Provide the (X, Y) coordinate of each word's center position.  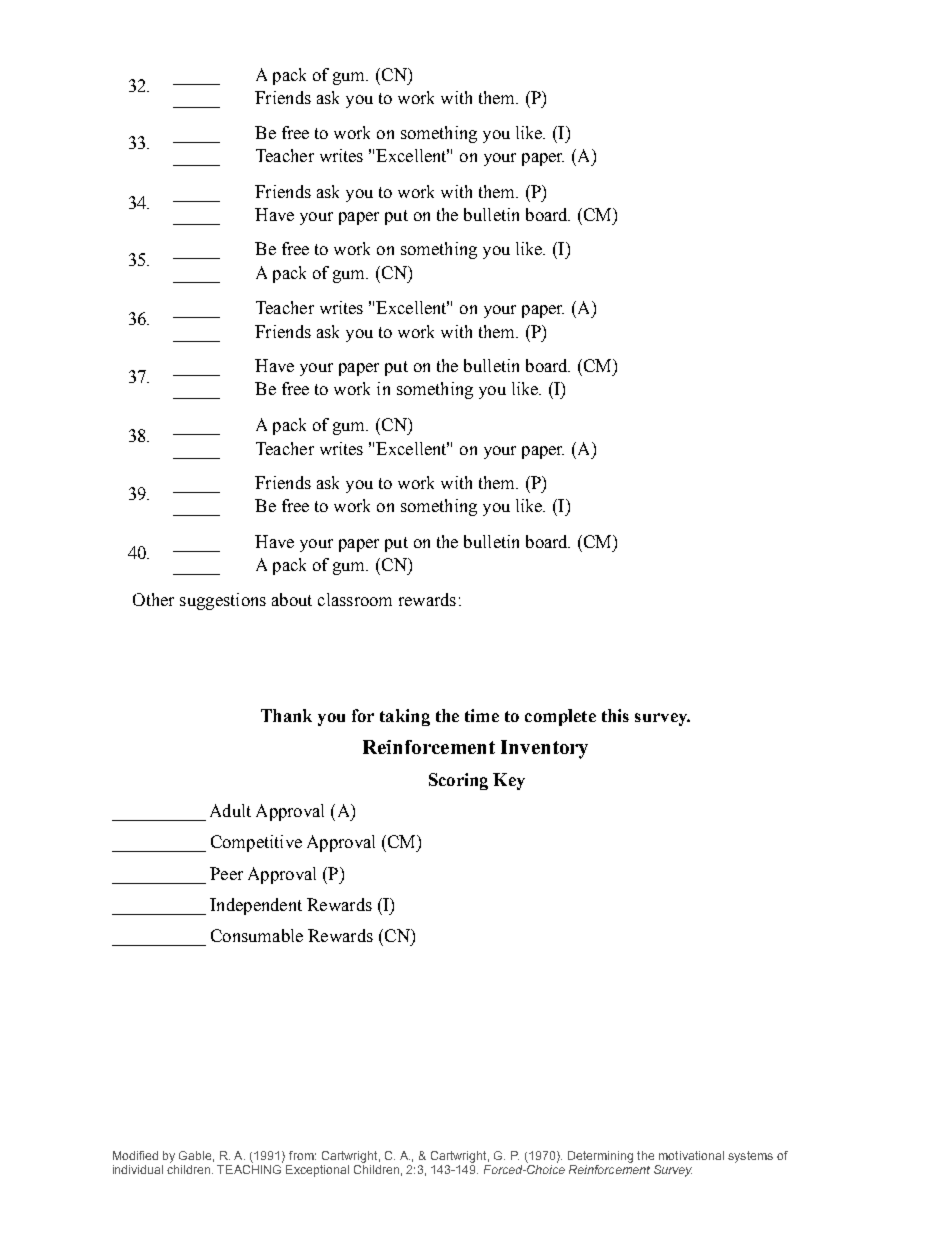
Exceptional (317, 1171)
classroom (355, 599)
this (615, 715)
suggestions (223, 601)
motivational (691, 1155)
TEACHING (250, 1168)
